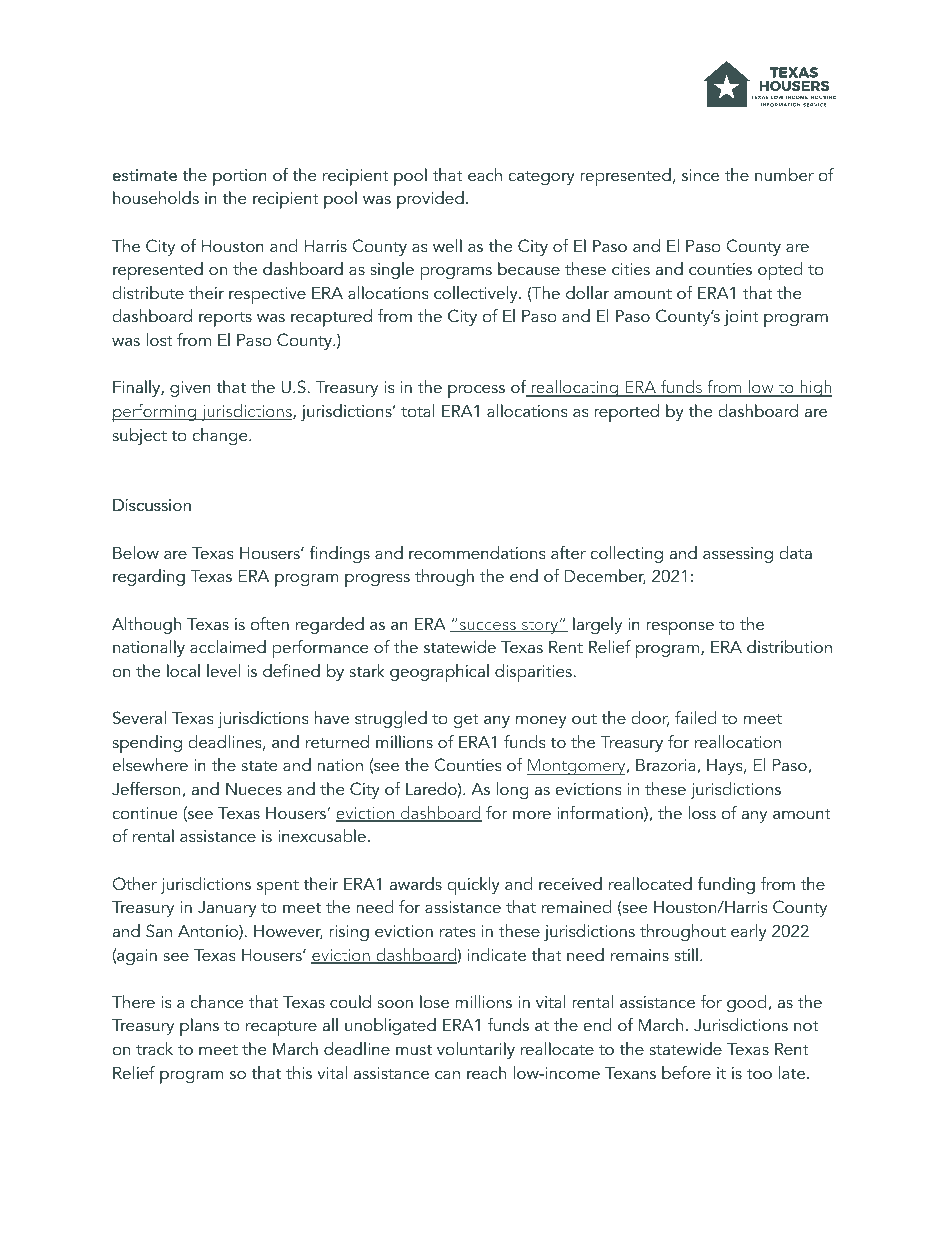 The image size is (952, 1233). Describe the element at coordinates (240, 177) in the screenshot. I see `portion` at that location.
